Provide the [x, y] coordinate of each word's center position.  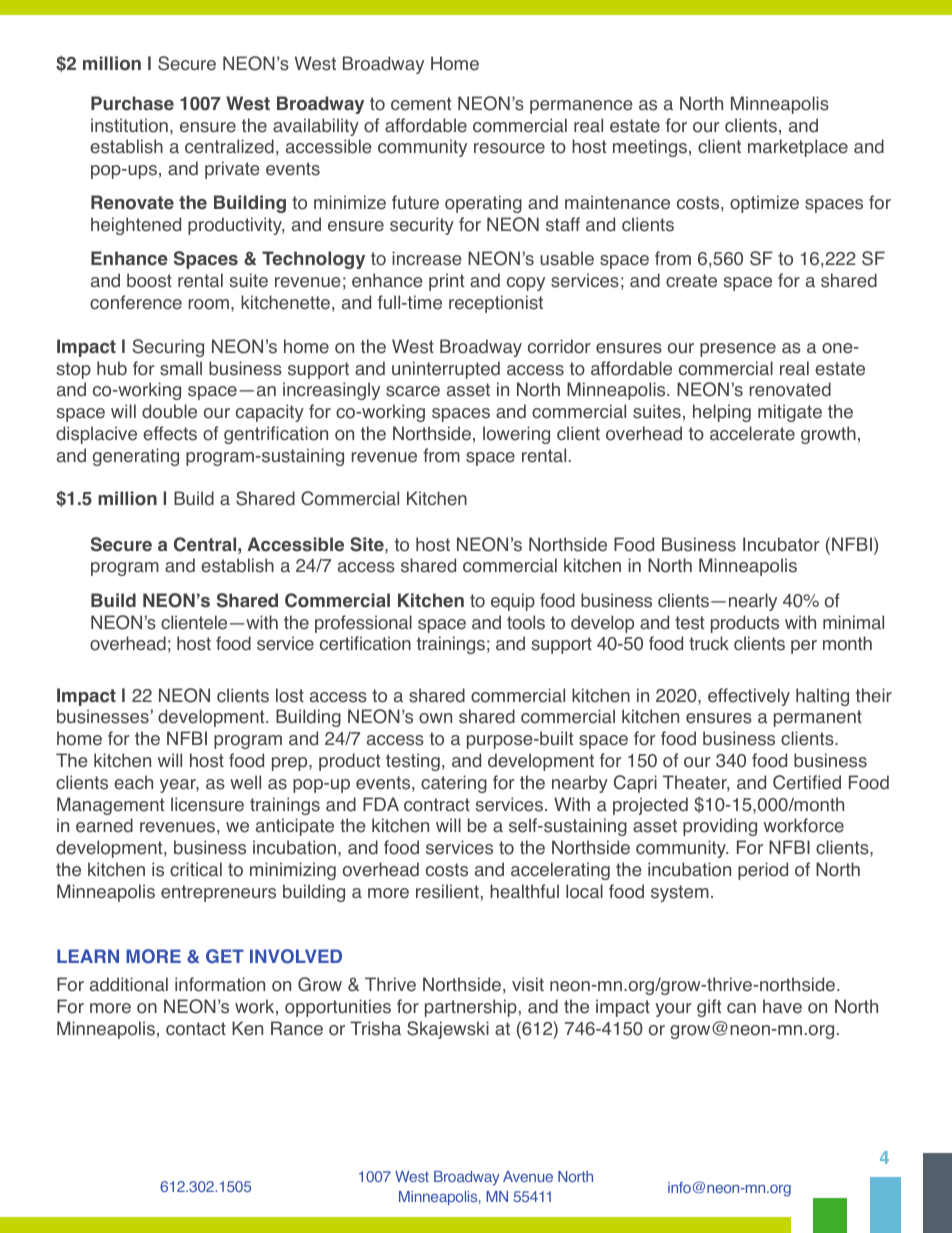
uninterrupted [446, 370]
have [782, 1006]
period [763, 871]
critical [196, 869]
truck [709, 643]
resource [509, 148]
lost [290, 695]
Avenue [528, 1176]
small [181, 368]
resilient [447, 891]
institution [129, 125]
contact [196, 1029]
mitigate [790, 413]
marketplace [798, 148]
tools [526, 622]
